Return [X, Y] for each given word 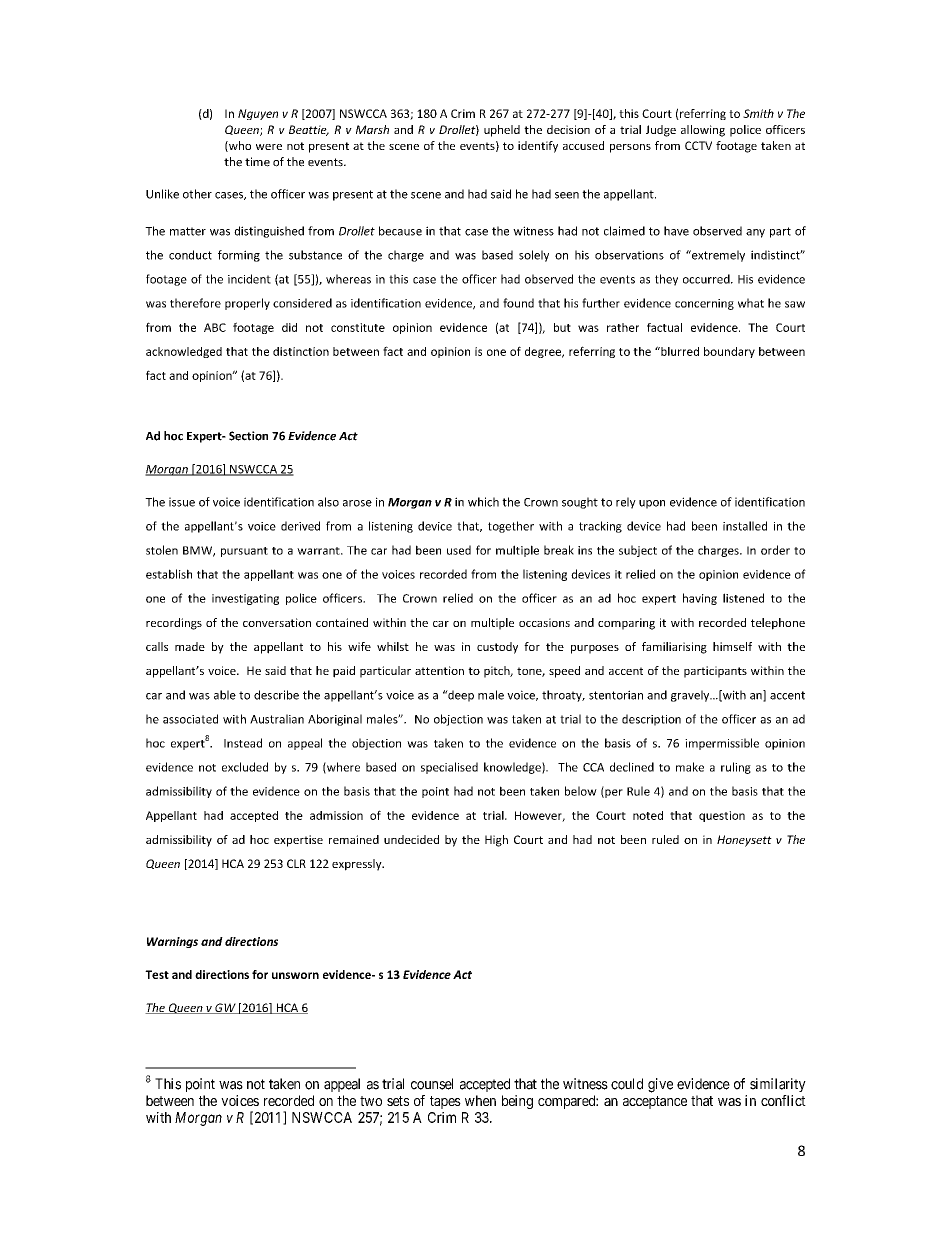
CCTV [698, 145]
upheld [502, 131]
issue [182, 502]
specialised [449, 768]
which [483, 502]
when [480, 1100]
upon [652, 504]
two [371, 1101]
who [239, 146]
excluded [245, 767]
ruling [736, 768]
